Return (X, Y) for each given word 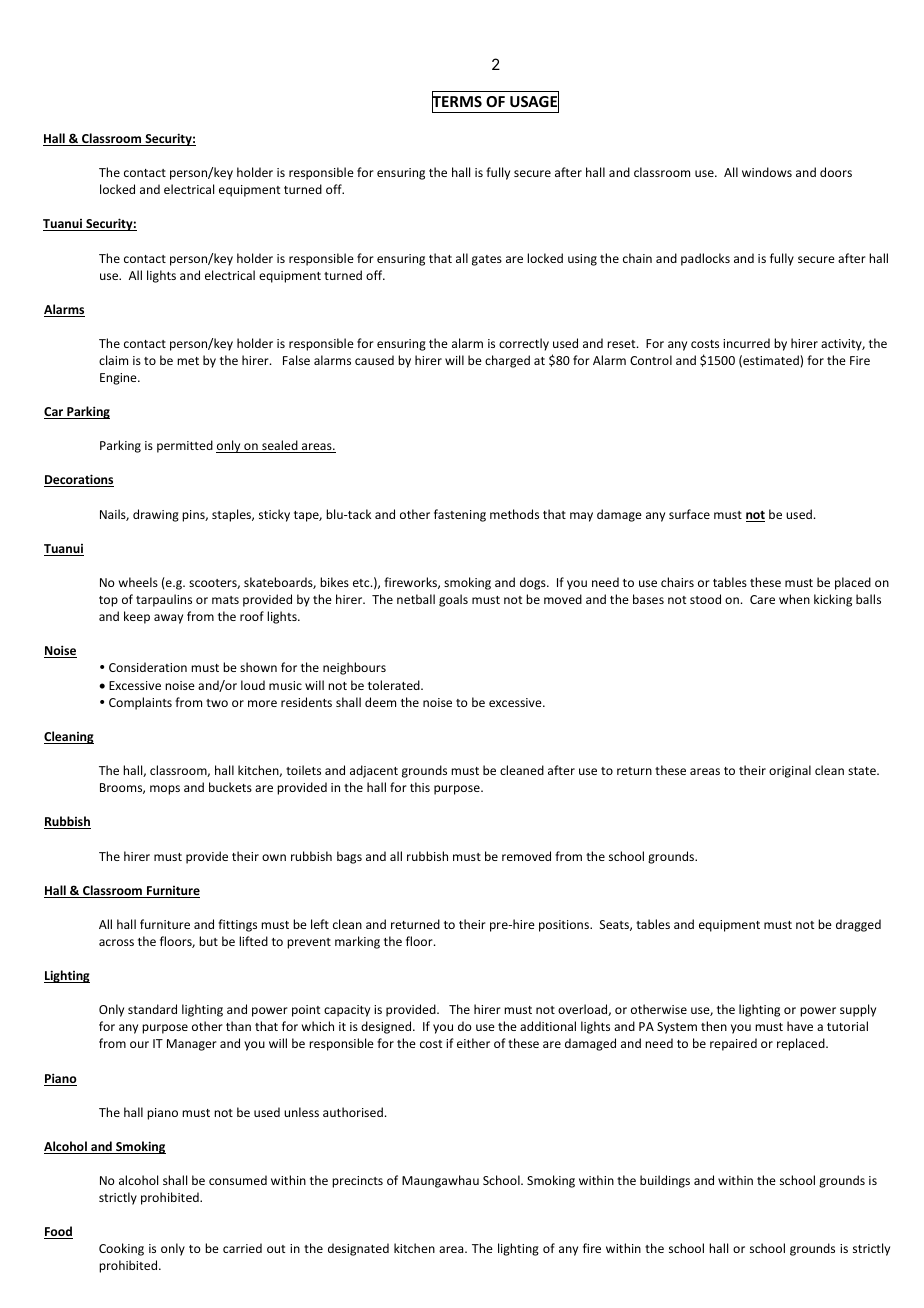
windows (767, 172)
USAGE (534, 102)
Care (762, 599)
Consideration (148, 667)
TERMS (457, 102)
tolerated (395, 685)
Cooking (121, 1249)
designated (358, 1249)
